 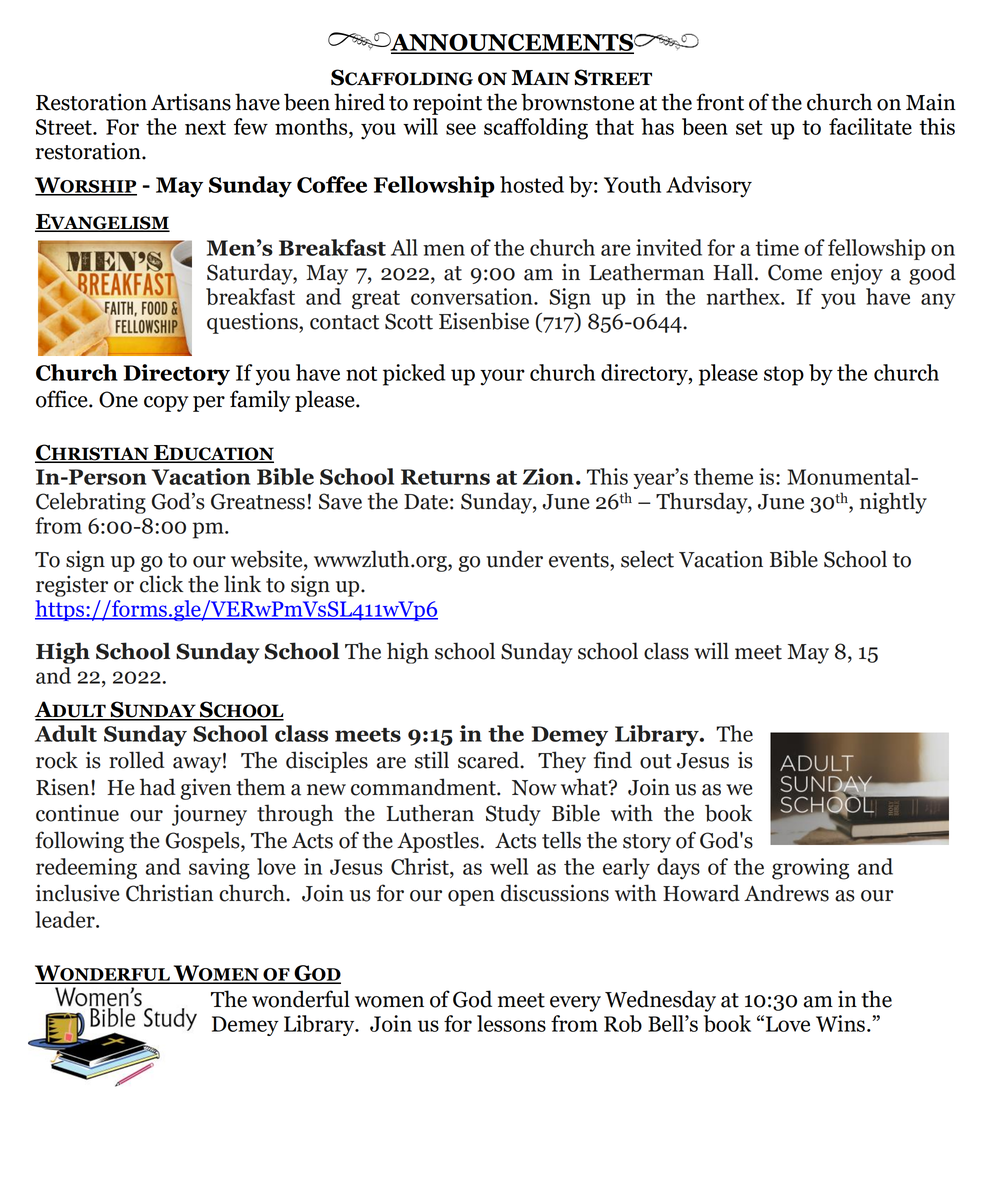 What do you see at coordinates (66, 919) in the page?
I see `leader` at bounding box center [66, 919].
